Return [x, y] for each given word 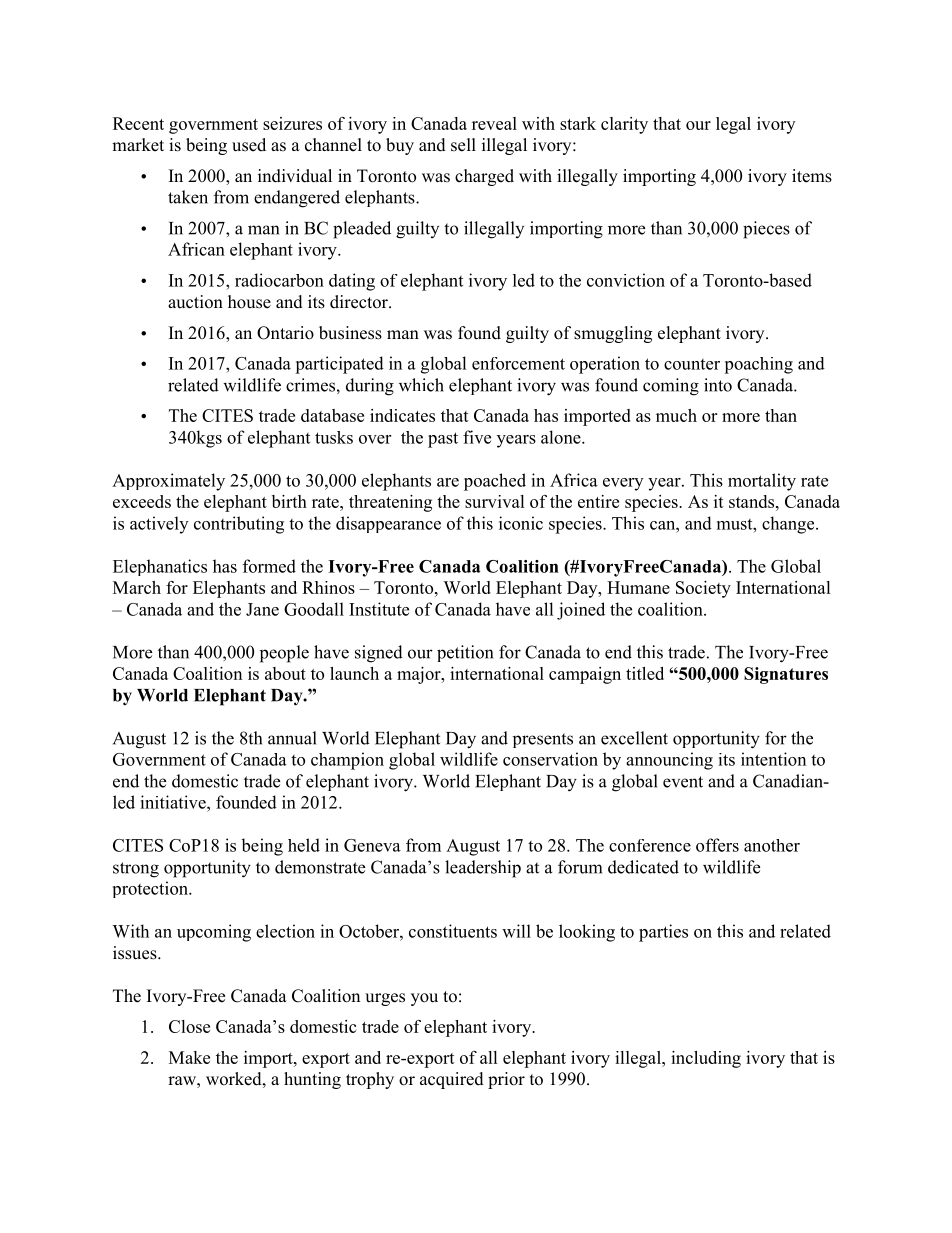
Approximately [168, 482]
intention [773, 759]
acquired [452, 1080]
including [706, 1059]
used [249, 145]
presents [543, 740]
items [812, 176]
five [477, 437]
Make [189, 1057]
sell [463, 145]
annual [292, 738]
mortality [762, 482]
